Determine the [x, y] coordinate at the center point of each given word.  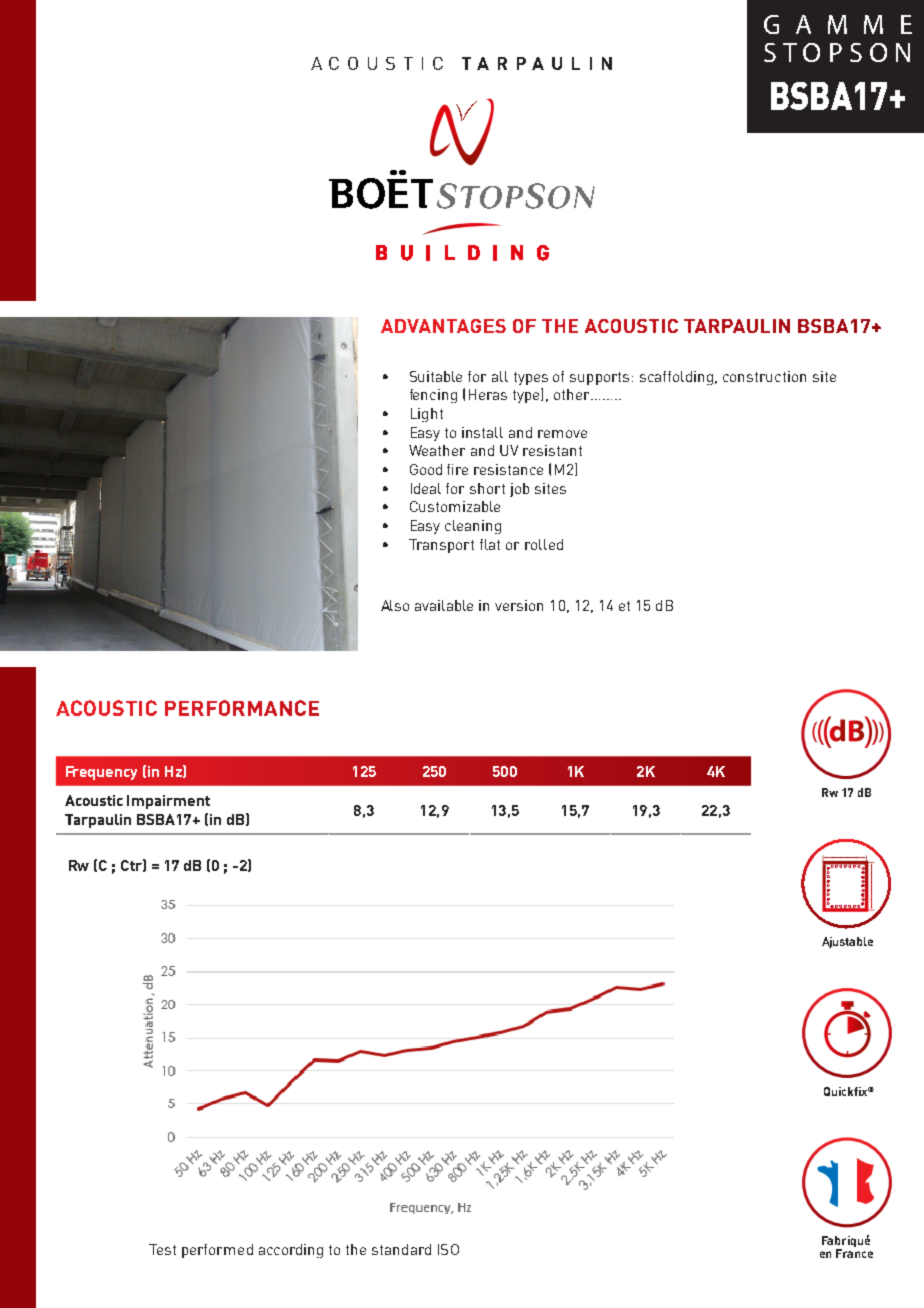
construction [764, 376]
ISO [448, 1249]
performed [217, 1251]
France [854, 1253]
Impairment [168, 802]
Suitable [436, 376]
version [519, 605]
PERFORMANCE [242, 708]
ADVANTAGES [443, 326]
